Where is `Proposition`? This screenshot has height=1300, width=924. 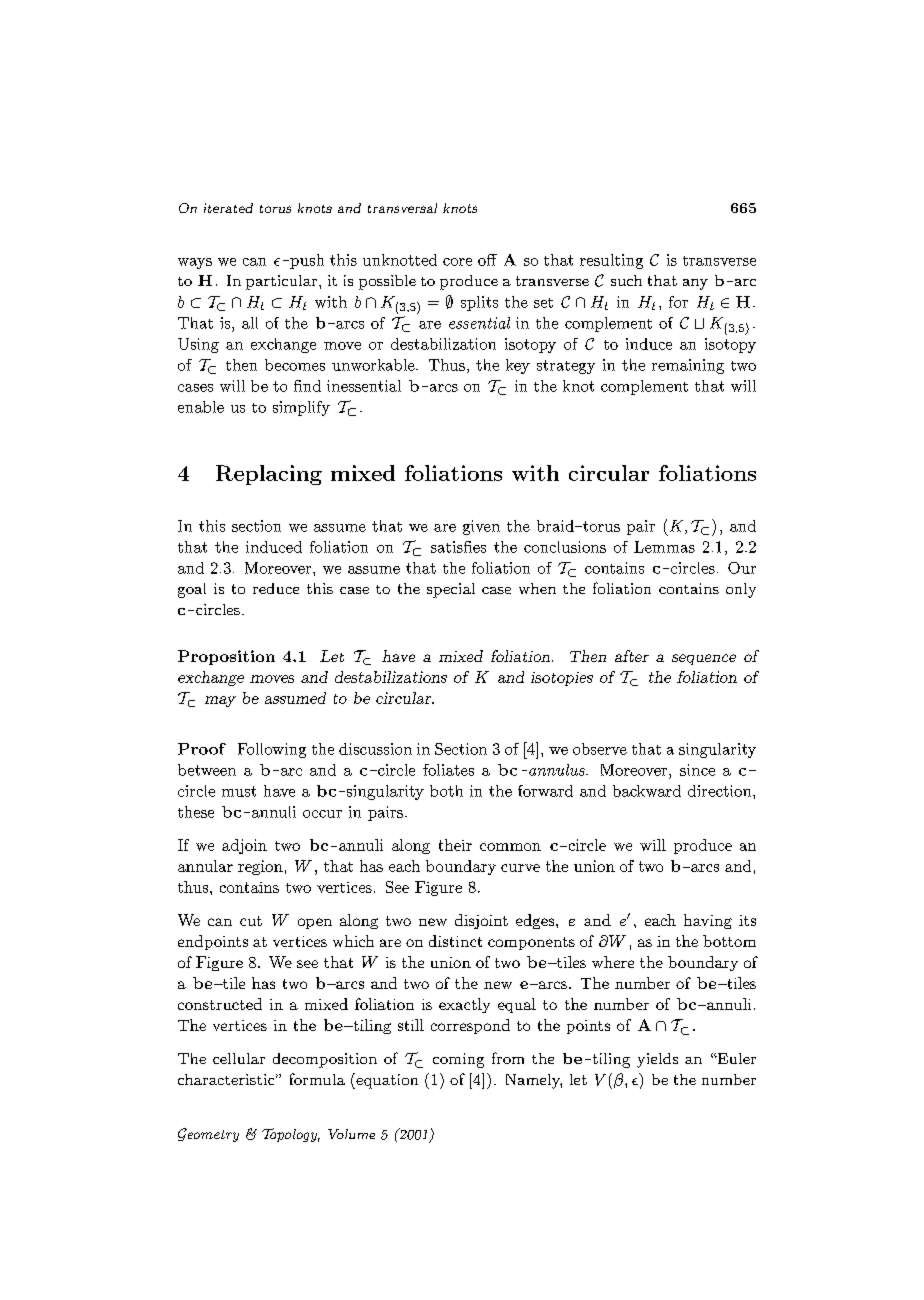
Proposition is located at coordinates (226, 657).
